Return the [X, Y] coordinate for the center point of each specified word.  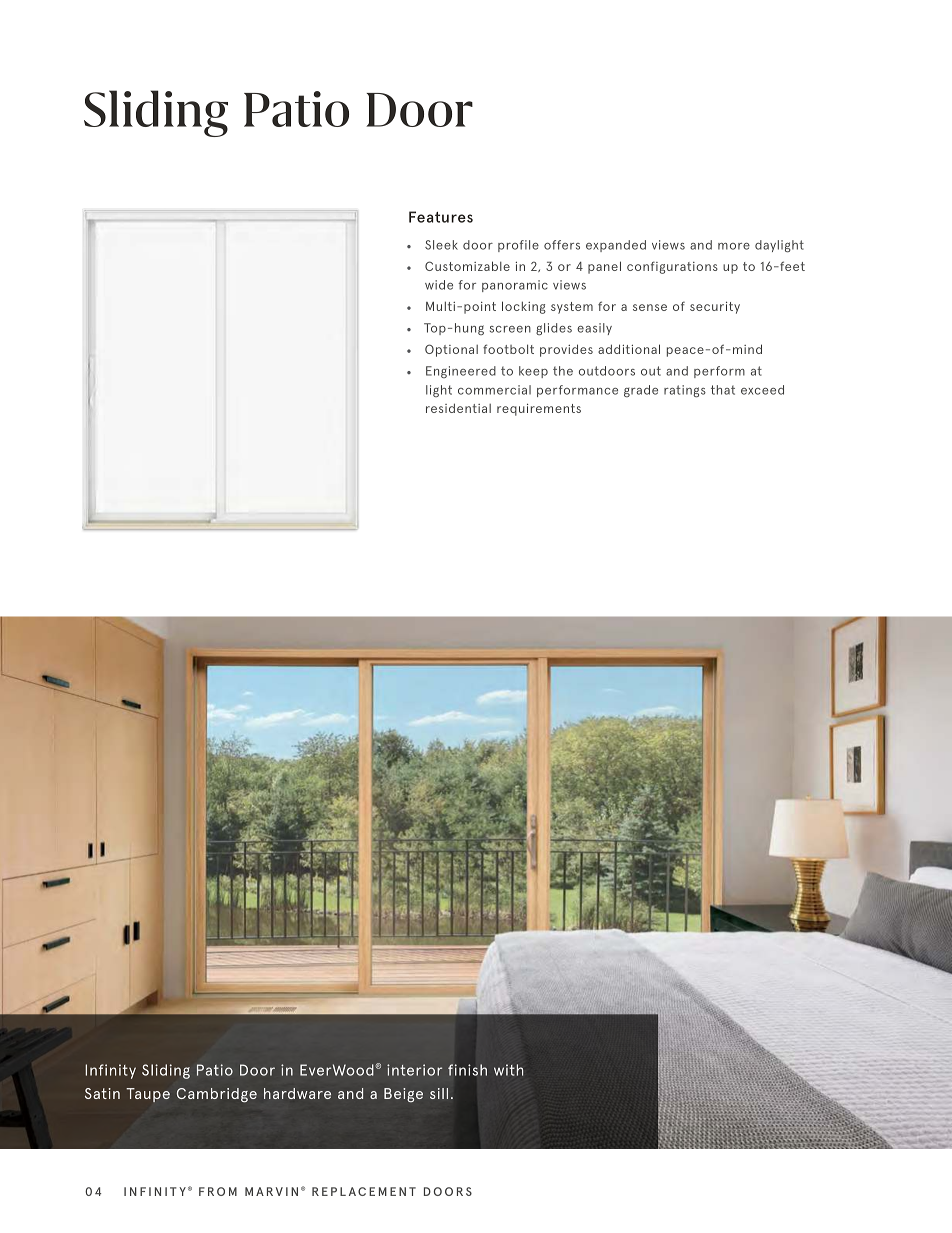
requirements [539, 409]
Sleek [441, 245]
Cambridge [217, 1095]
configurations [672, 267]
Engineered [461, 372]
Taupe [148, 1095]
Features [441, 217]
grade [641, 391]
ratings [685, 391]
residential [458, 408]
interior [414, 1070]
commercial [494, 390]
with [508, 1070]
